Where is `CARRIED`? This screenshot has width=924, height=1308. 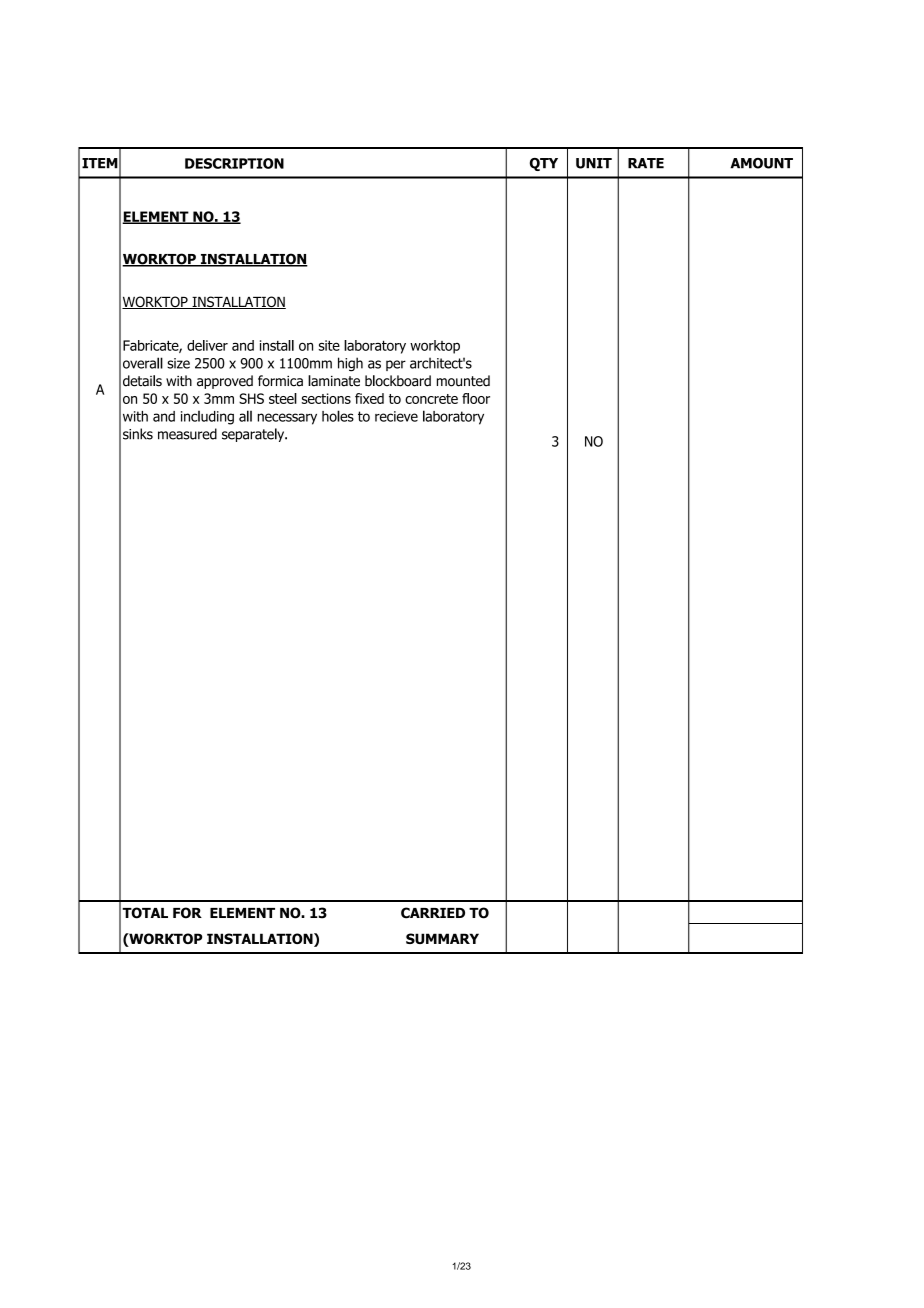 CARRIED is located at coordinates (433, 913).
